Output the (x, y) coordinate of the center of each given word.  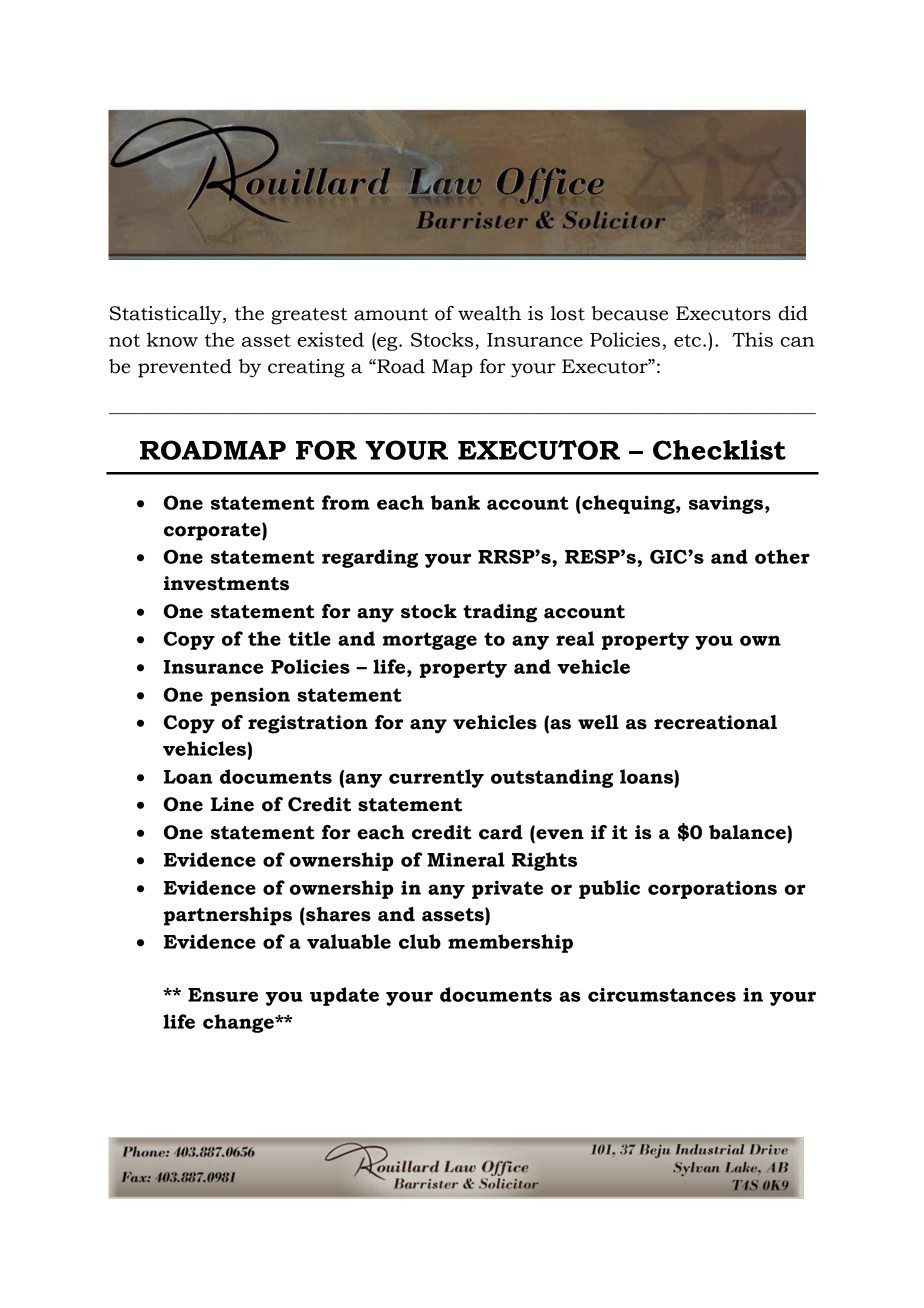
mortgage (430, 641)
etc (687, 340)
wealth (489, 313)
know (172, 339)
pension (250, 696)
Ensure (223, 995)
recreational (715, 722)
